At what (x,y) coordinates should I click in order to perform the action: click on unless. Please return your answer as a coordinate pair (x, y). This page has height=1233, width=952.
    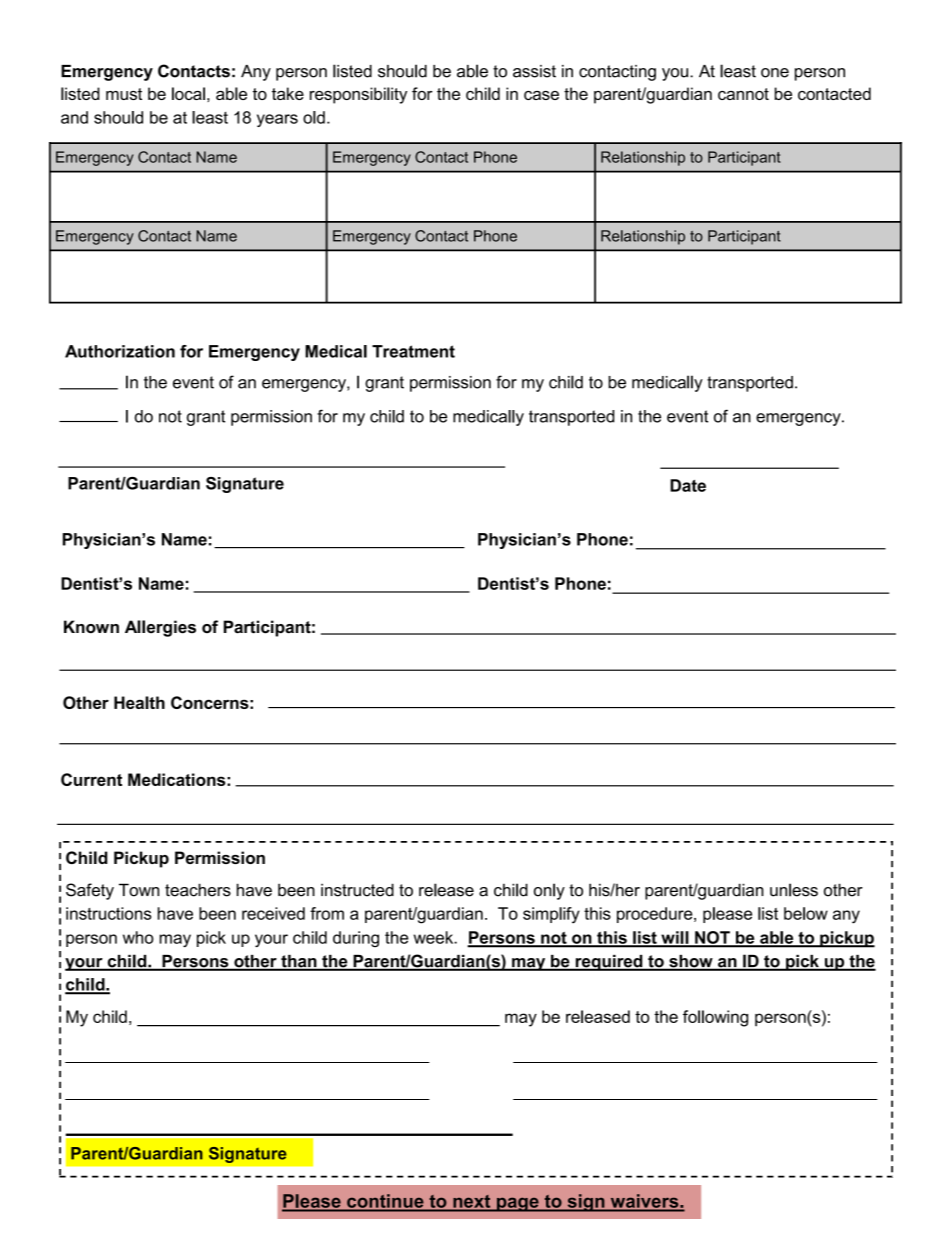
    Looking at the image, I should click on (794, 890).
